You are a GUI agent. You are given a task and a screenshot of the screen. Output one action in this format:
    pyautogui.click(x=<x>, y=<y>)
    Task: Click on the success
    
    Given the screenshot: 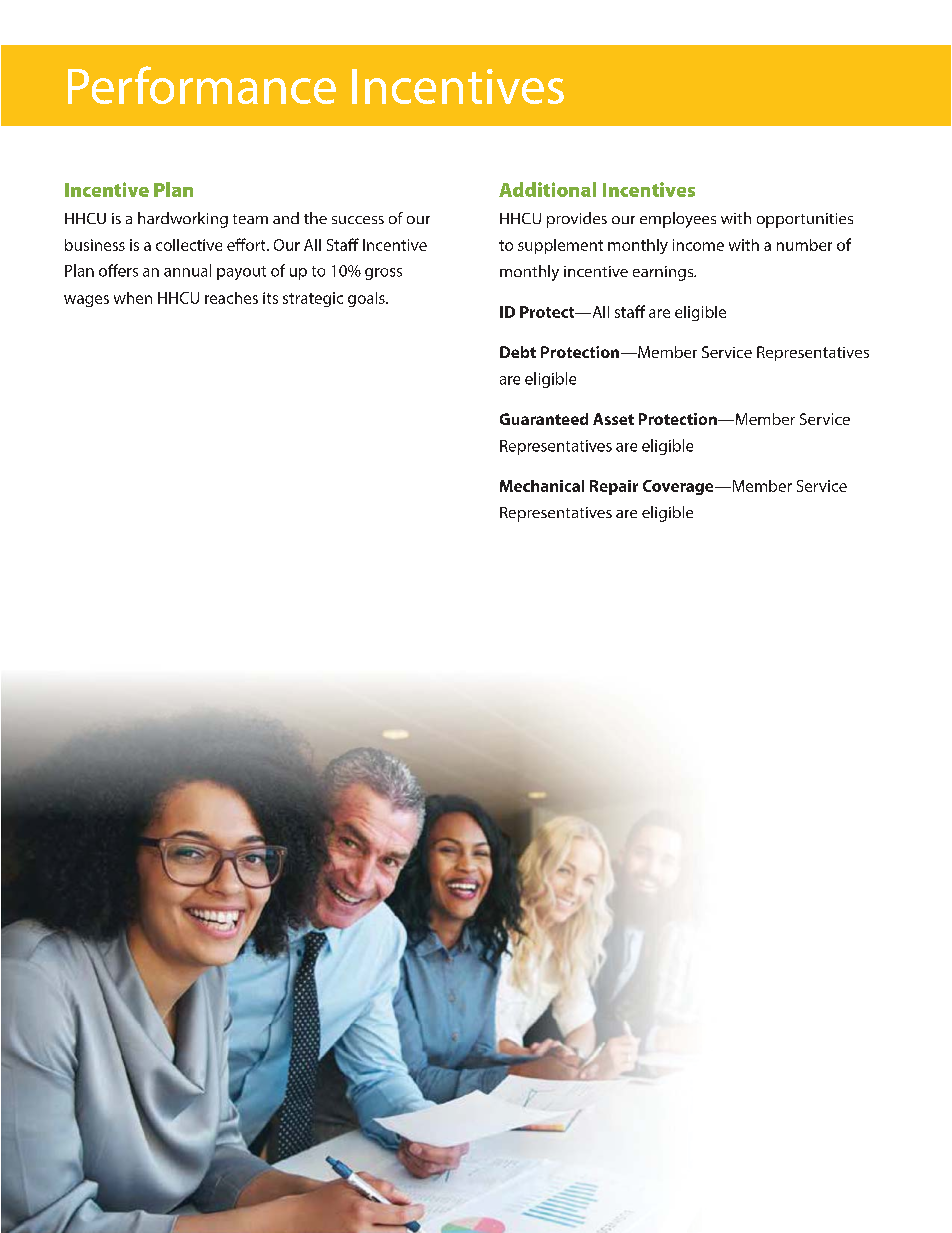 What is the action you would take?
    pyautogui.click(x=358, y=220)
